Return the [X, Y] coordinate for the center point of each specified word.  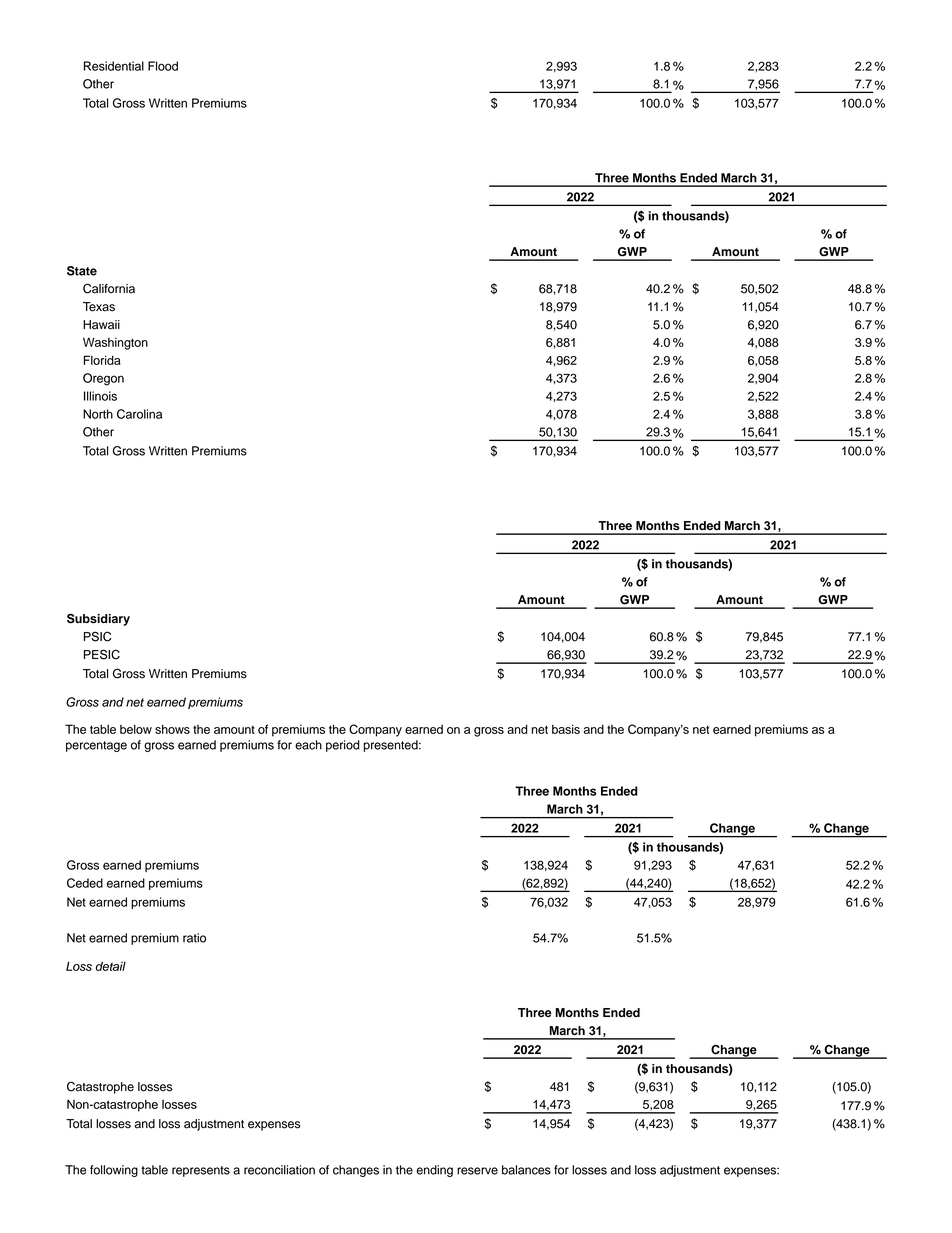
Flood [163, 66]
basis [566, 729]
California [109, 288]
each [308, 745]
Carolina [139, 414]
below [136, 729]
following [114, 1171]
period [343, 746]
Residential [114, 66]
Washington [115, 343]
